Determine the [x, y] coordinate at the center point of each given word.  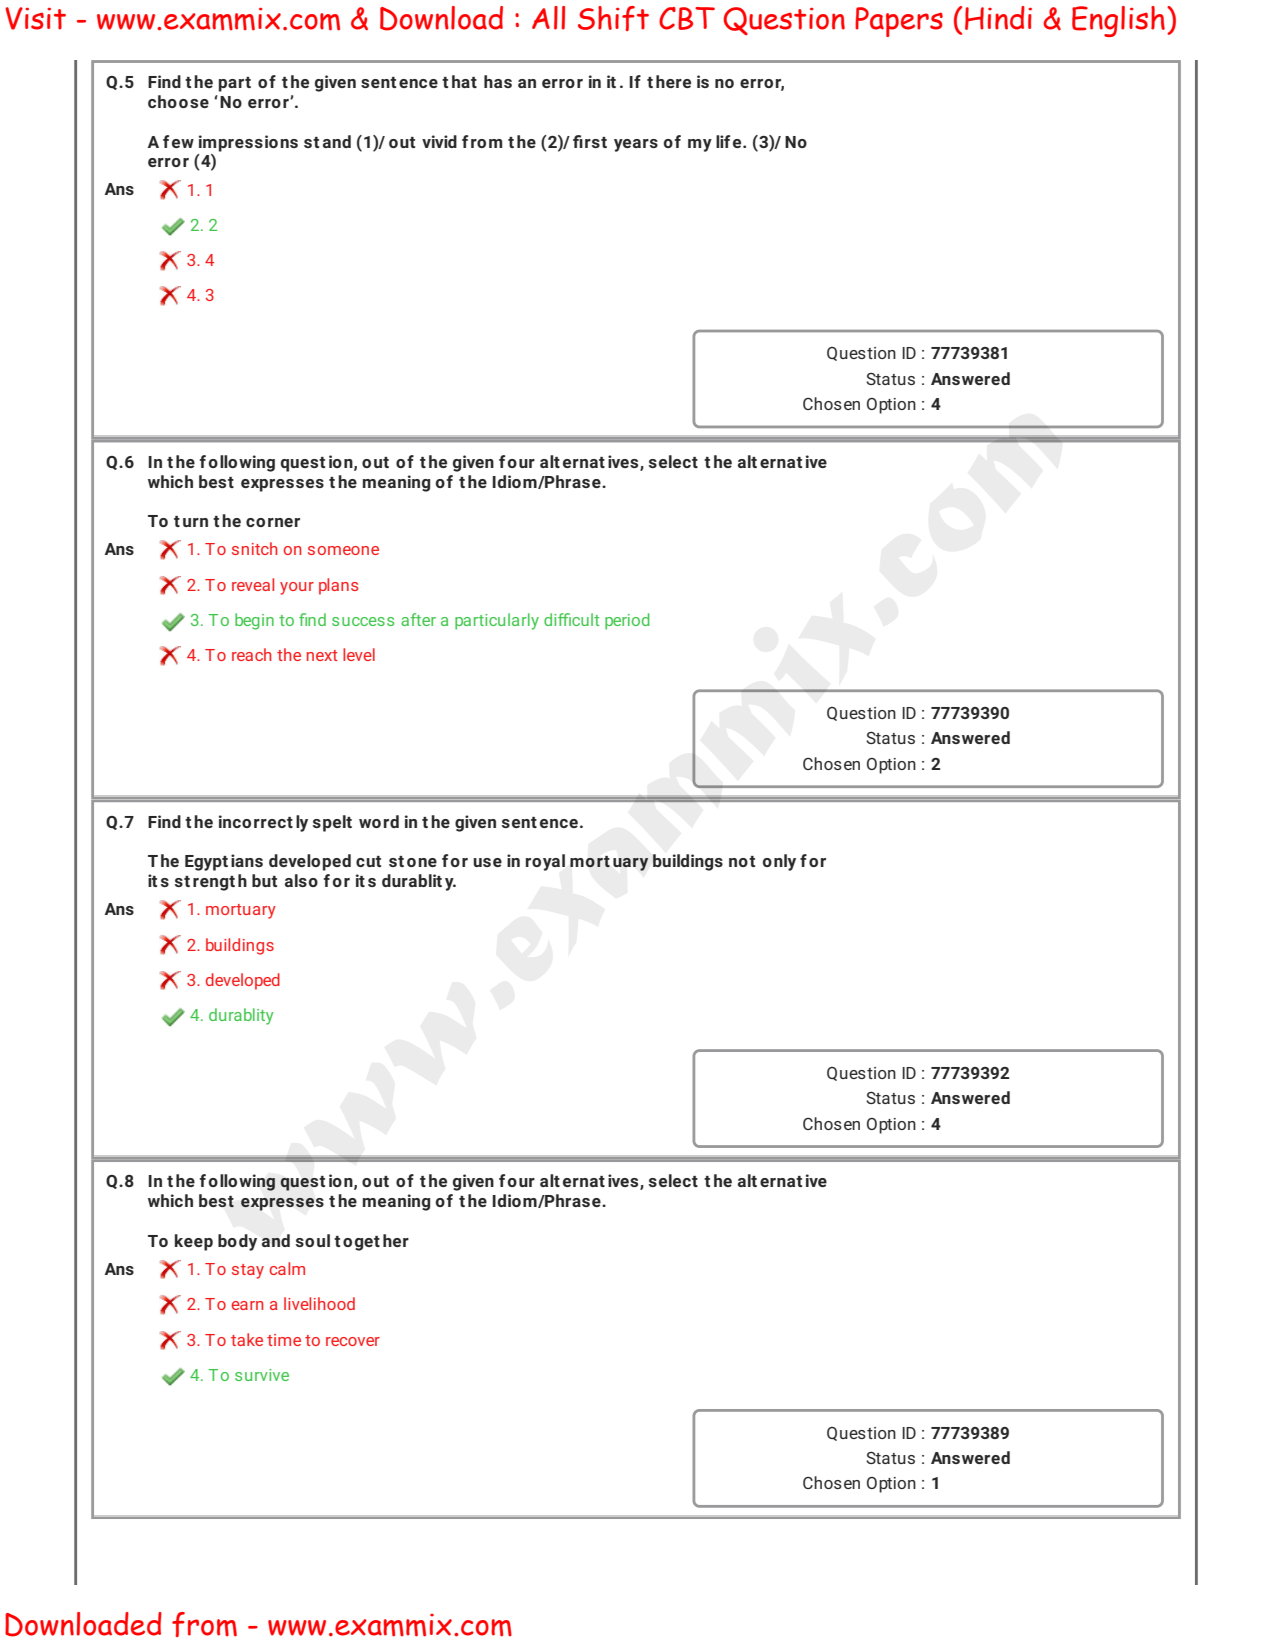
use [487, 862]
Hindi [998, 18]
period [627, 621]
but [264, 880]
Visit [35, 18]
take [247, 1339]
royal [545, 862]
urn [195, 522]
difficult [572, 619]
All [548, 18]
